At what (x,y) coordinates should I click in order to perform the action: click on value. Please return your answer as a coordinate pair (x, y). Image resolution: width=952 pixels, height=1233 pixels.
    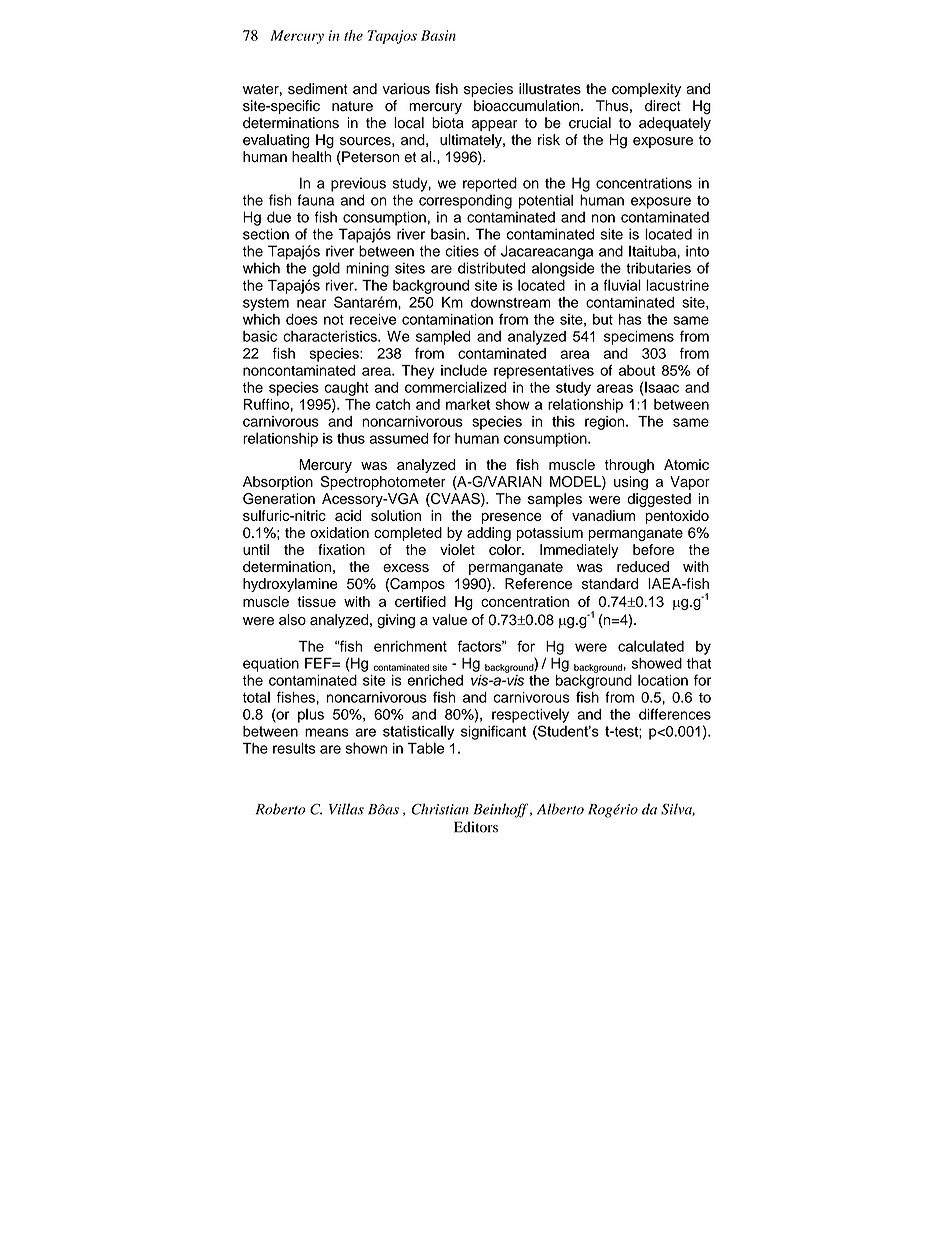
    Looking at the image, I should click on (449, 620).
